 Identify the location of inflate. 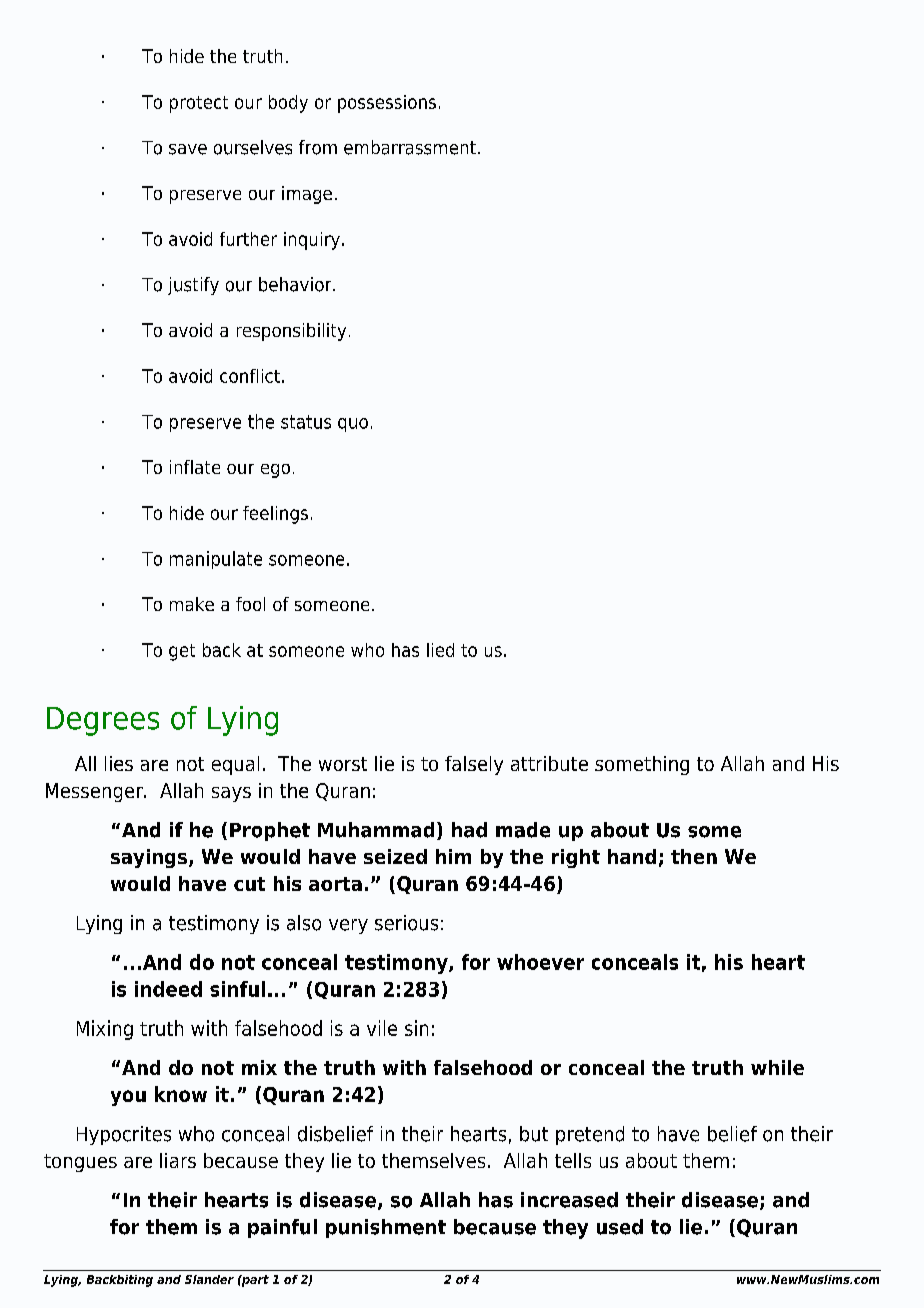
(195, 467).
